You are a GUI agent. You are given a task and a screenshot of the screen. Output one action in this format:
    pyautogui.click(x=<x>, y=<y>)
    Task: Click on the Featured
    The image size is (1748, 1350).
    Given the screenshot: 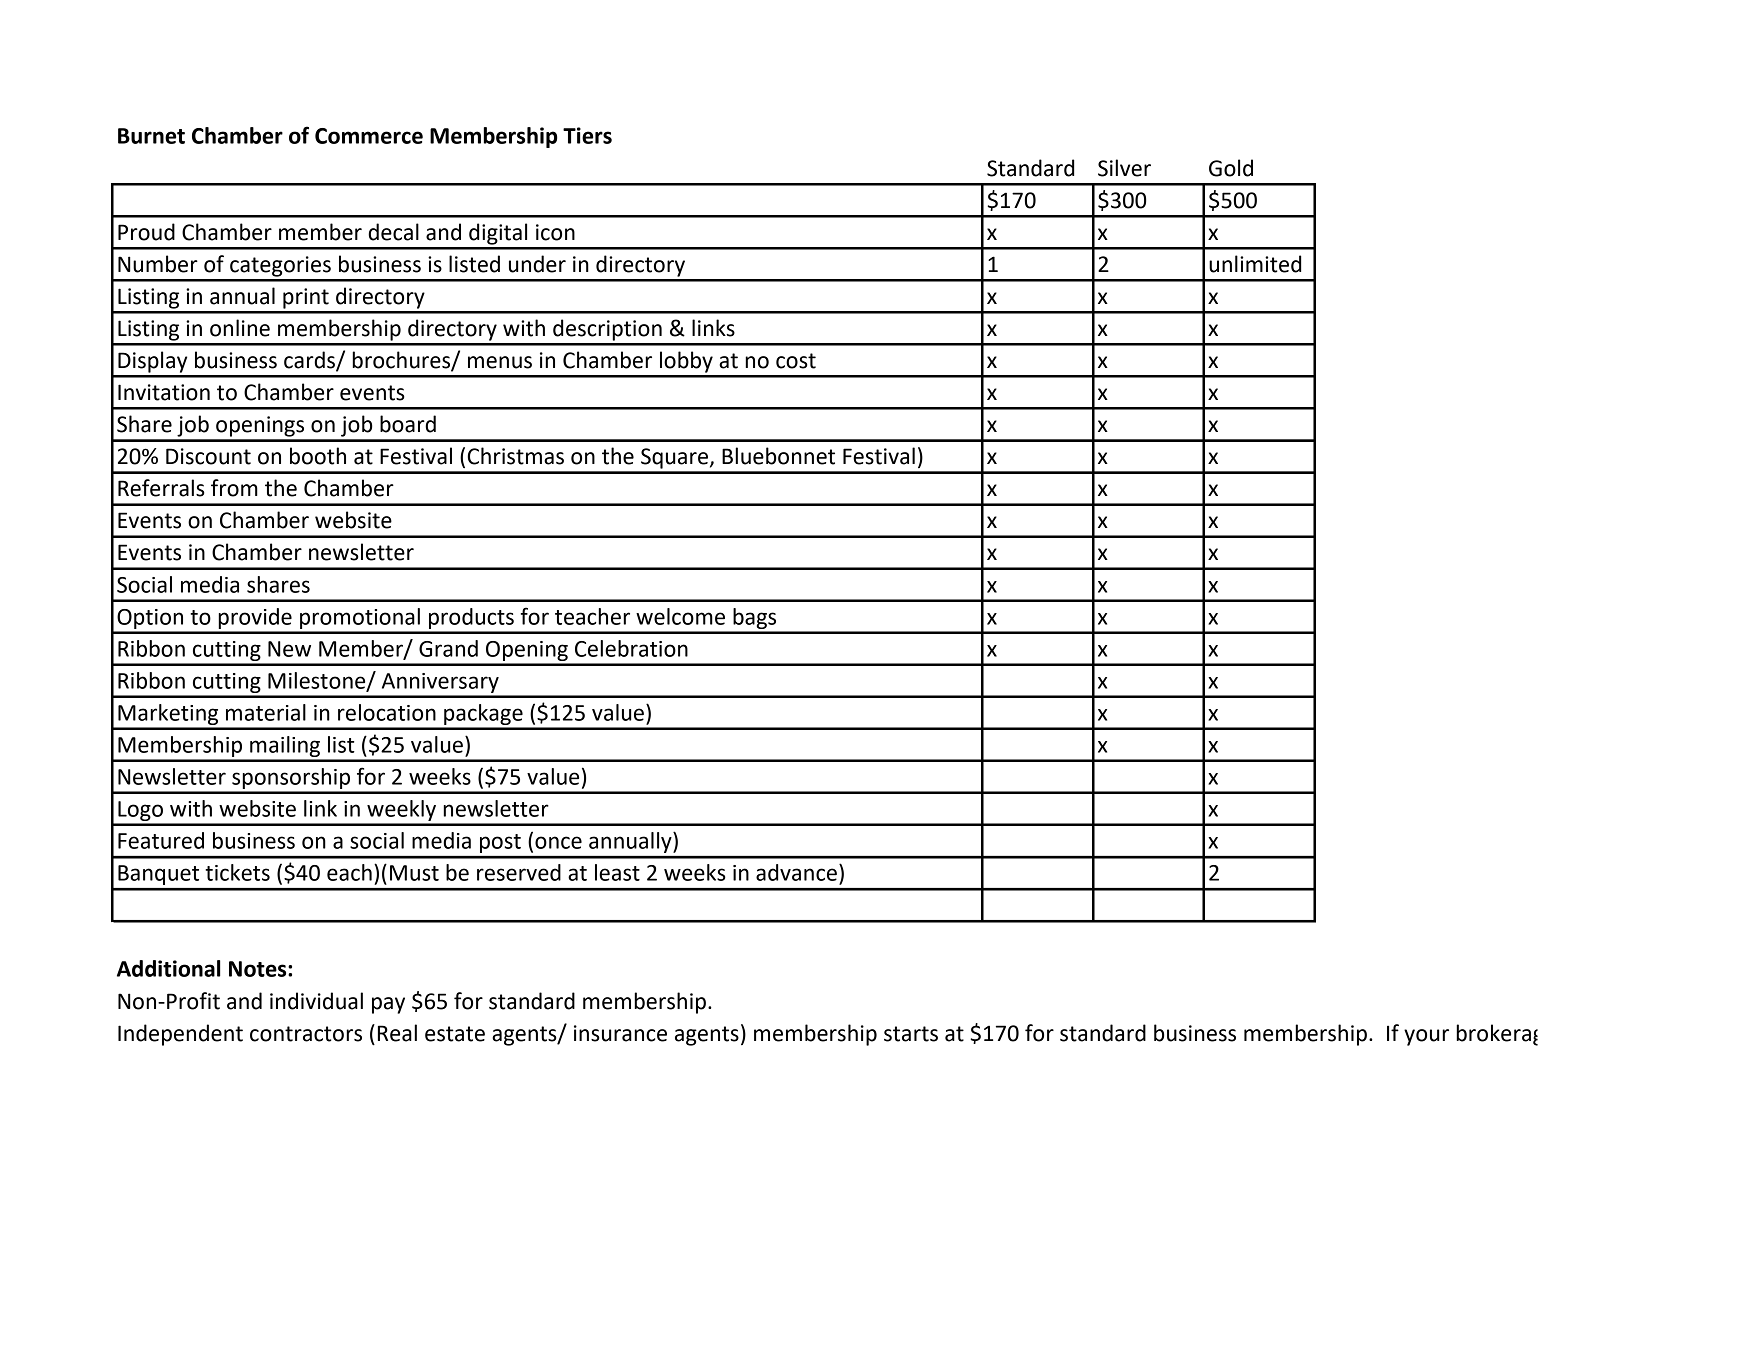 What is the action you would take?
    pyautogui.click(x=161, y=840)
